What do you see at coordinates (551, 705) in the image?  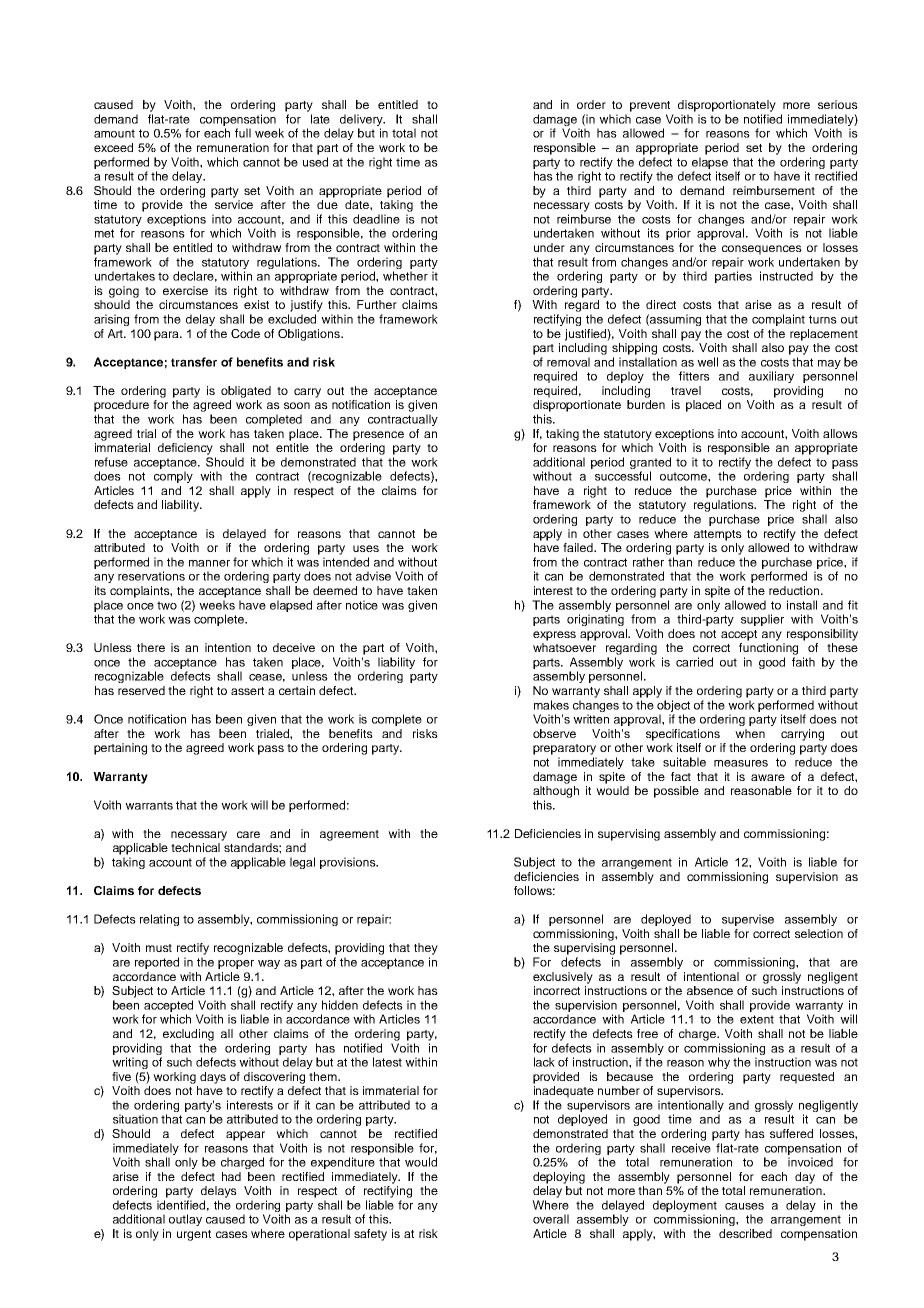 I see `makes` at bounding box center [551, 705].
